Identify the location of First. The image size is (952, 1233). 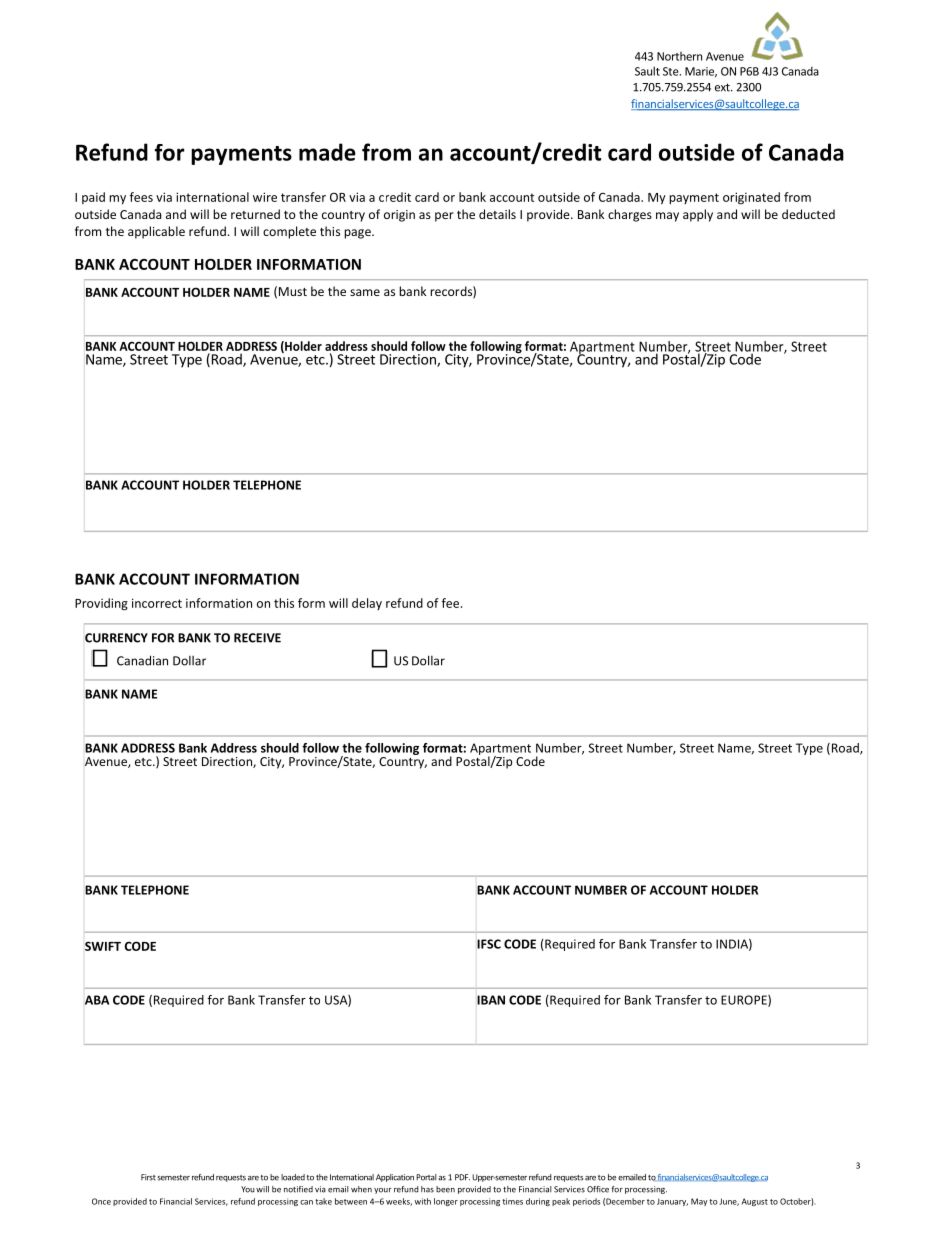
(148, 1177).
